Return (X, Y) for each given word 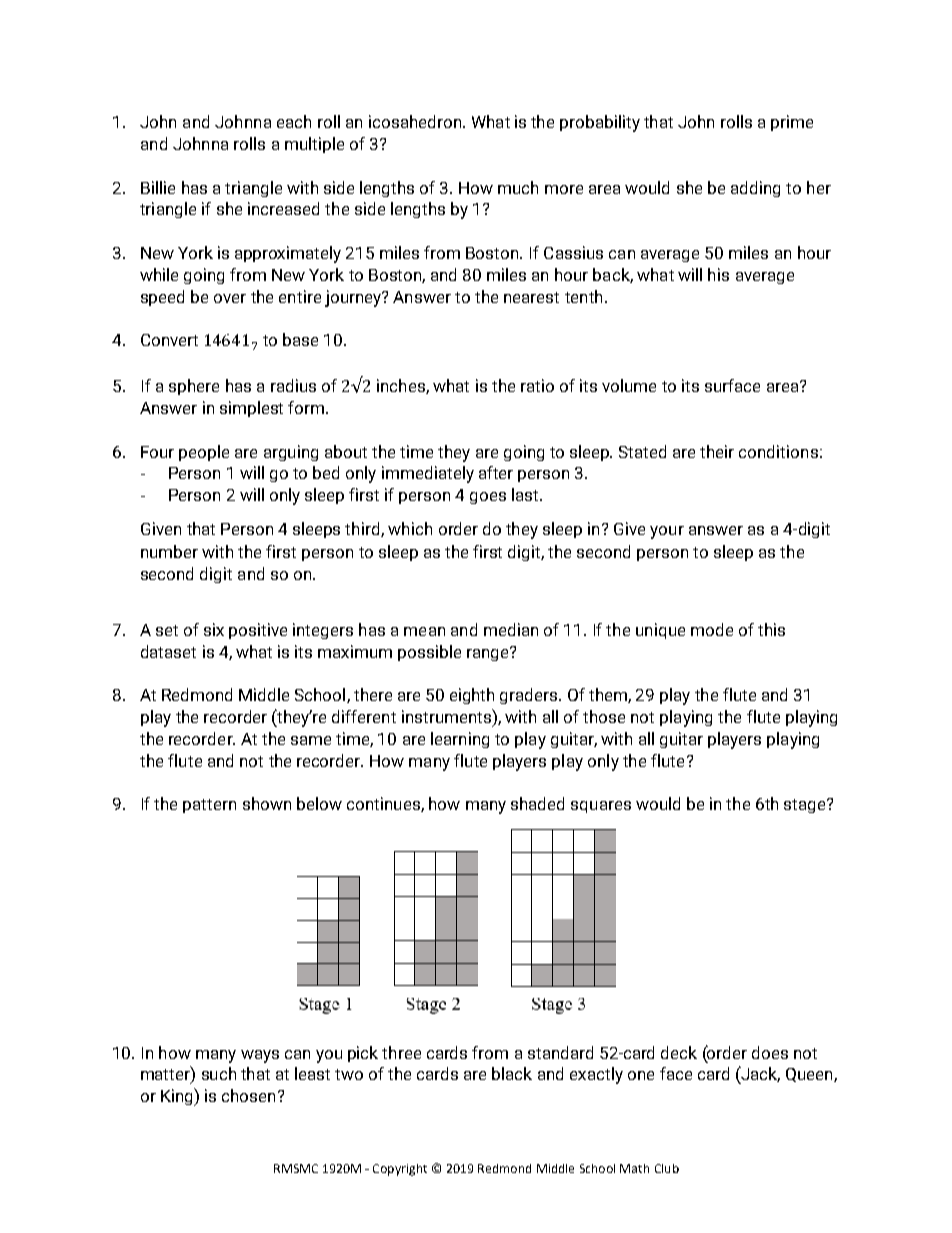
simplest (251, 409)
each (294, 121)
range (489, 654)
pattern (209, 806)
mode (712, 629)
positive (258, 631)
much (518, 187)
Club (667, 1168)
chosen (248, 1095)
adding (755, 189)
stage (806, 806)
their (717, 451)
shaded (537, 803)
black (512, 1073)
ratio (537, 385)
